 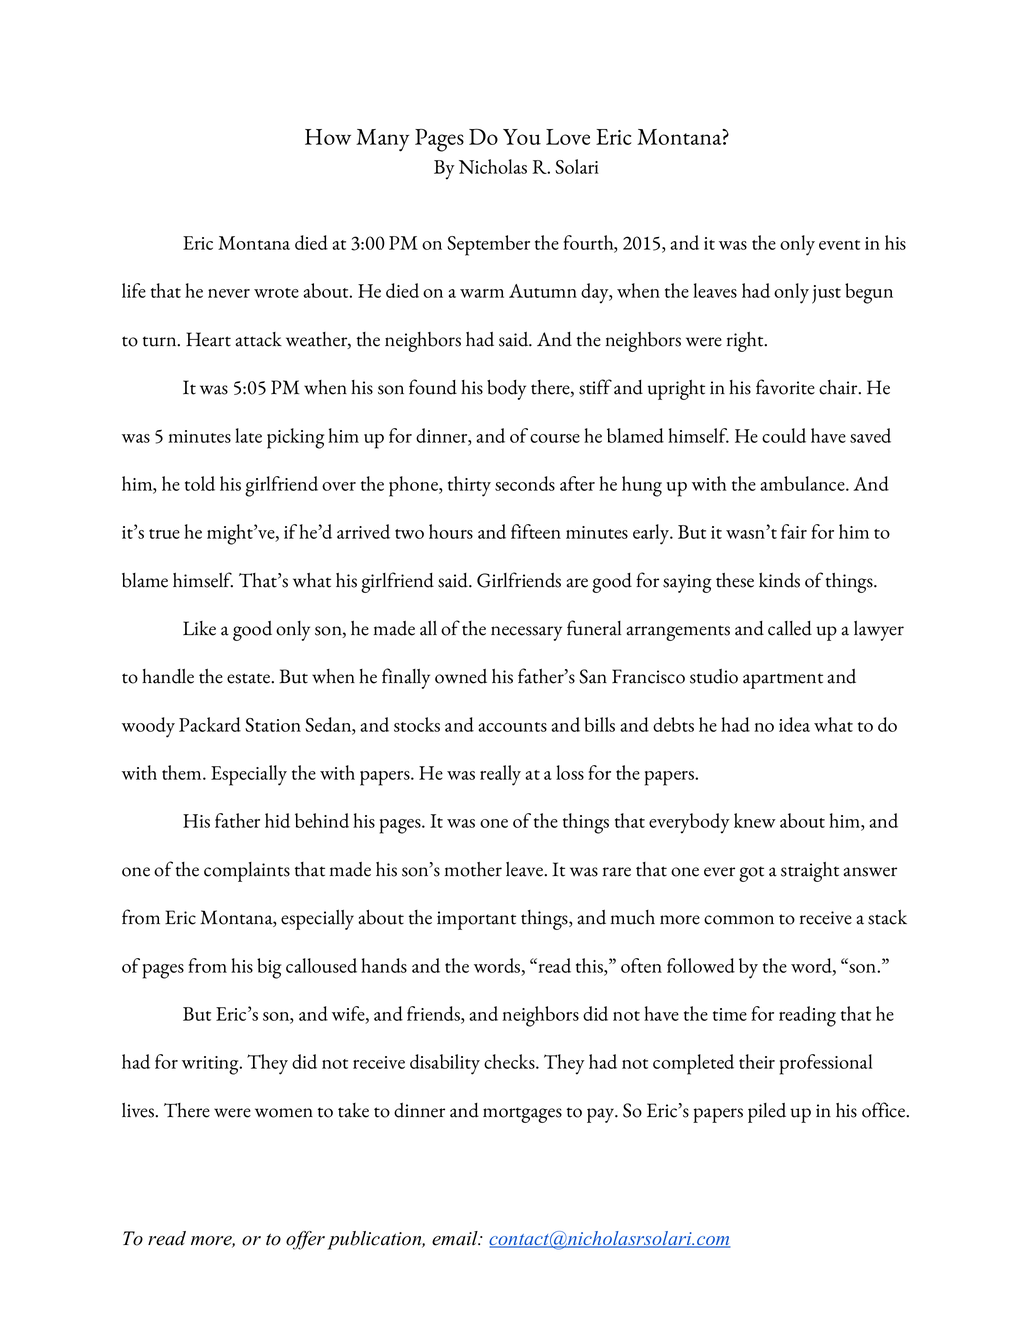 What do you see at coordinates (305, 1240) in the image?
I see `offer` at bounding box center [305, 1240].
